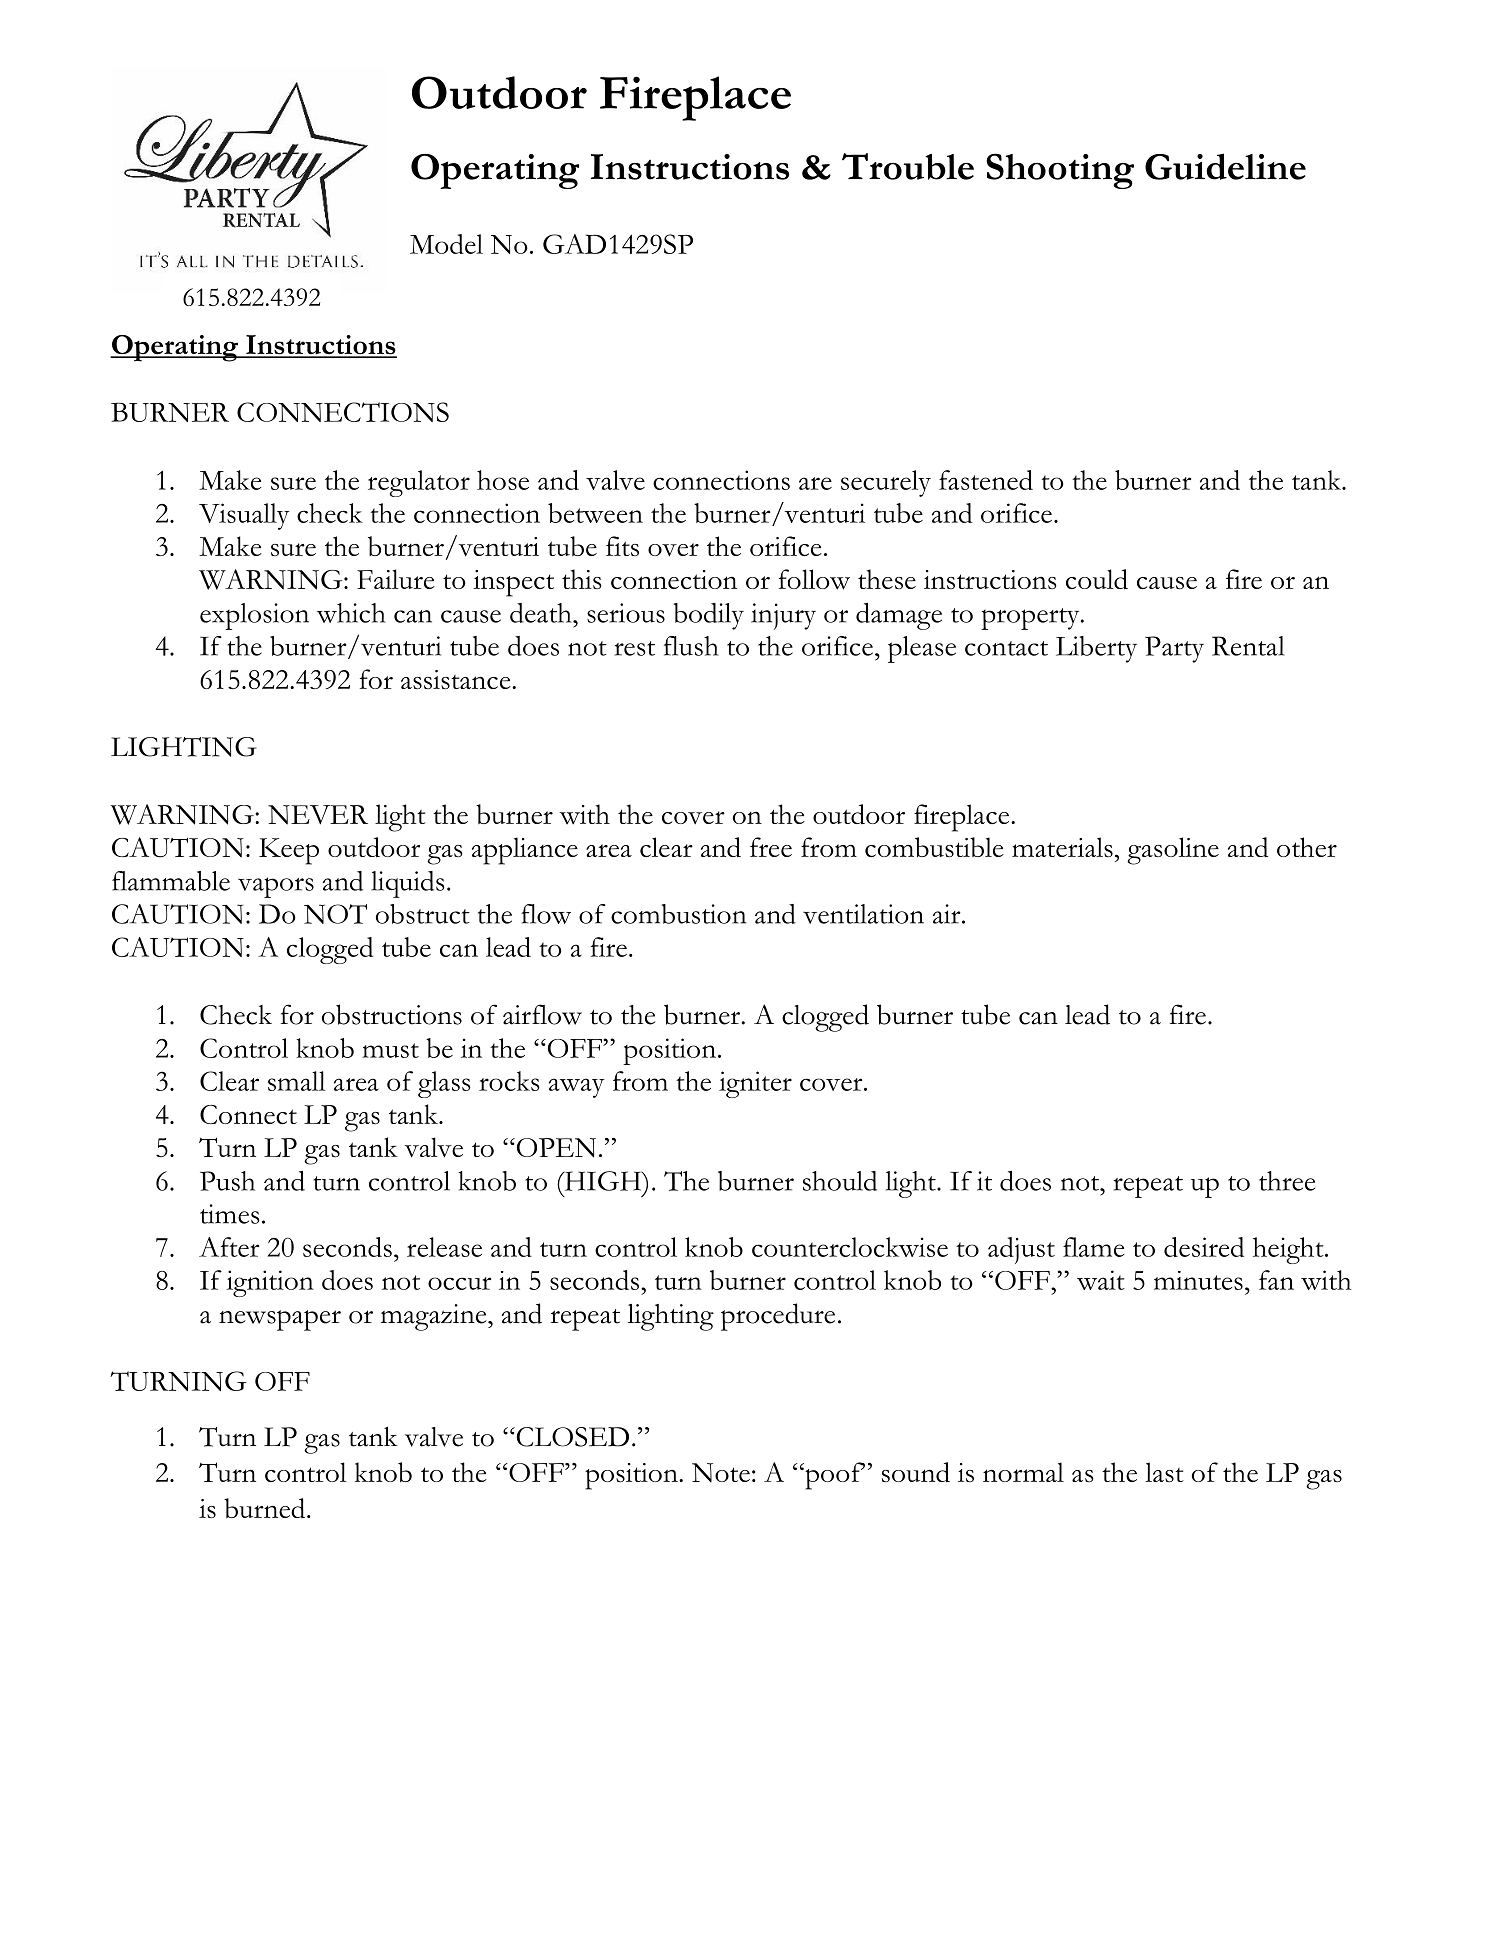 The height and width of the document is (1947, 1505). Describe the element at coordinates (1225, 166) in the document. I see `Guideline` at that location.
